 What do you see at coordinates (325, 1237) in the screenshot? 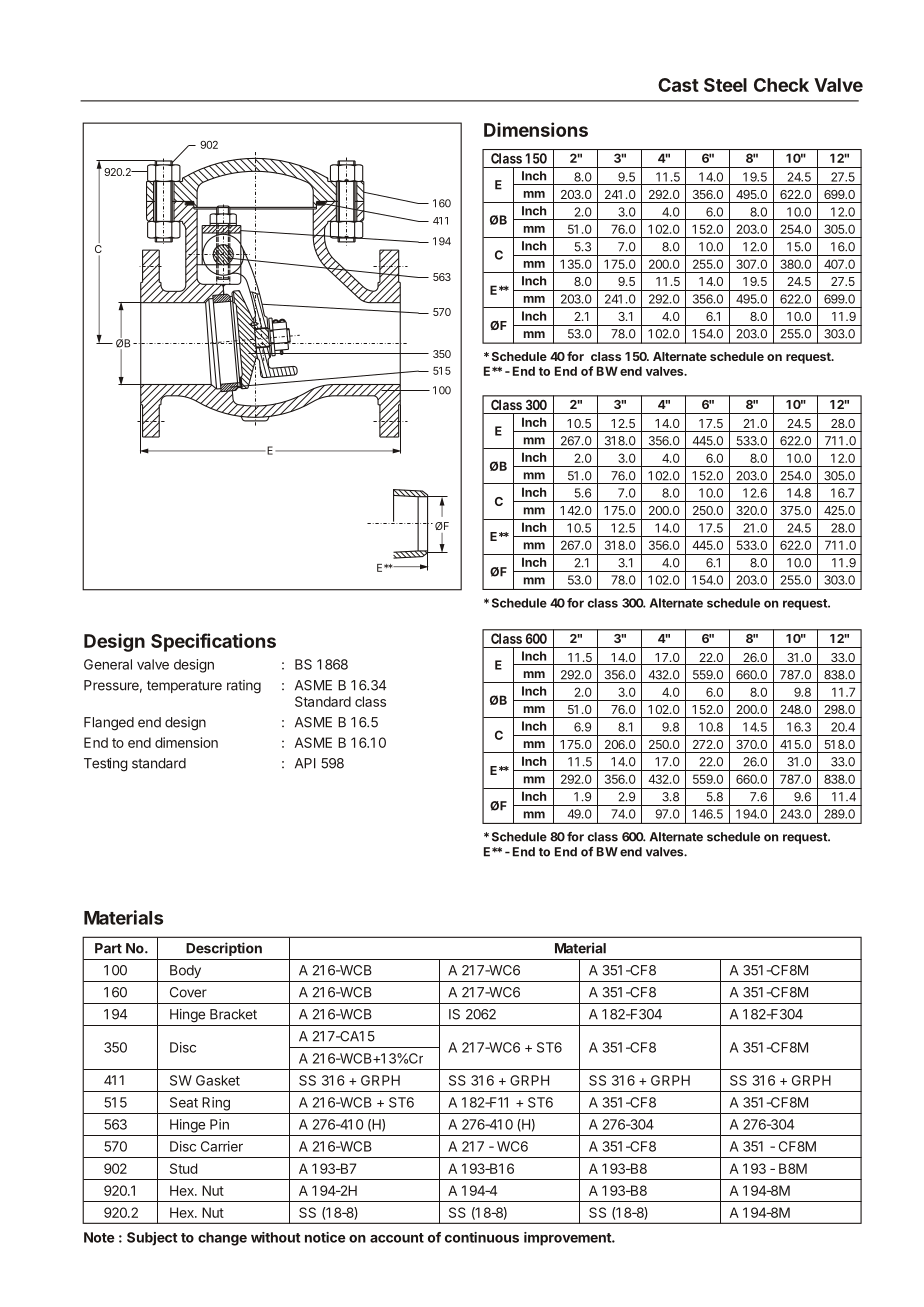
I see `notice` at bounding box center [325, 1237].
